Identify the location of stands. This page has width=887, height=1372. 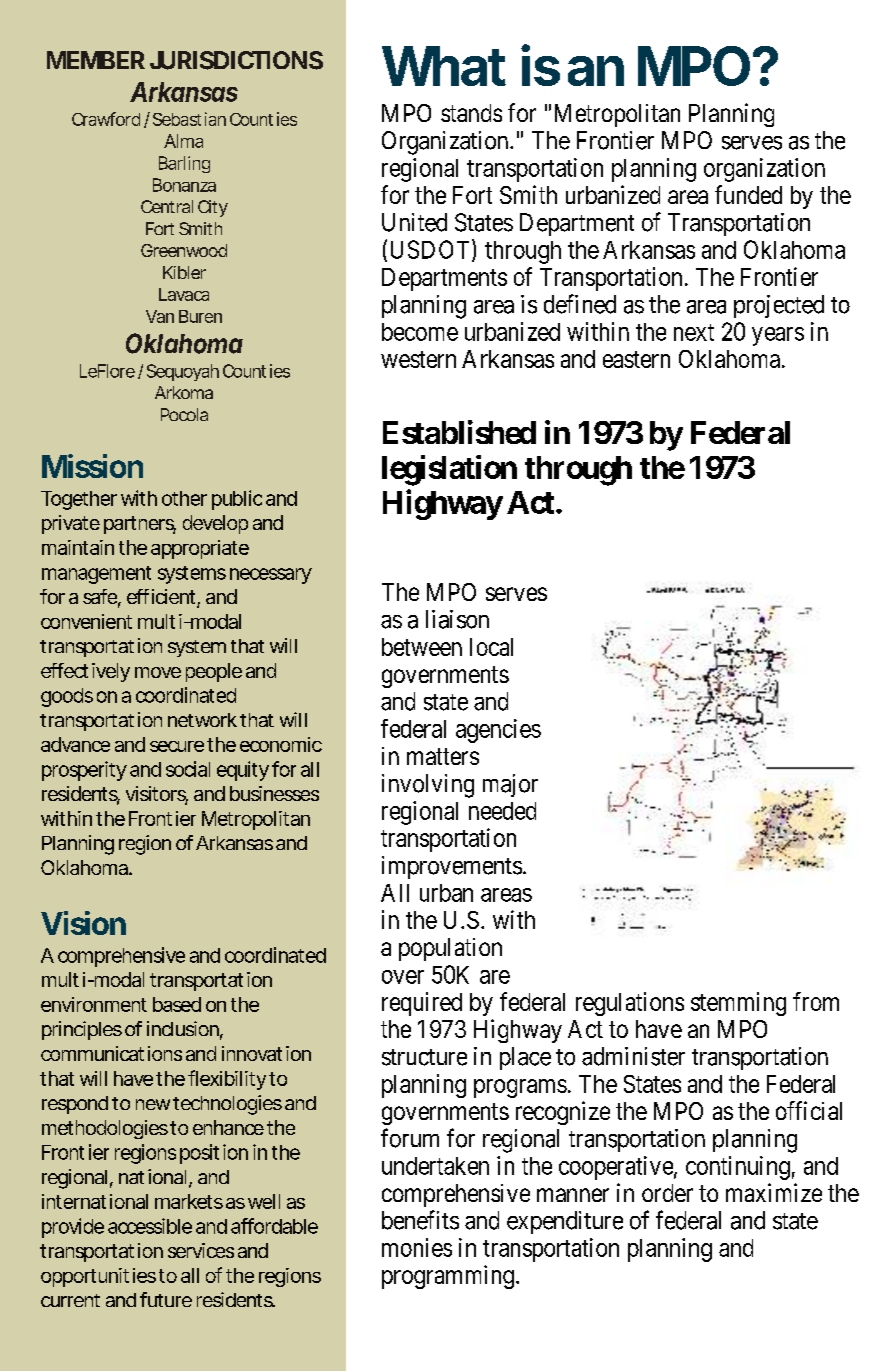
(471, 113).
